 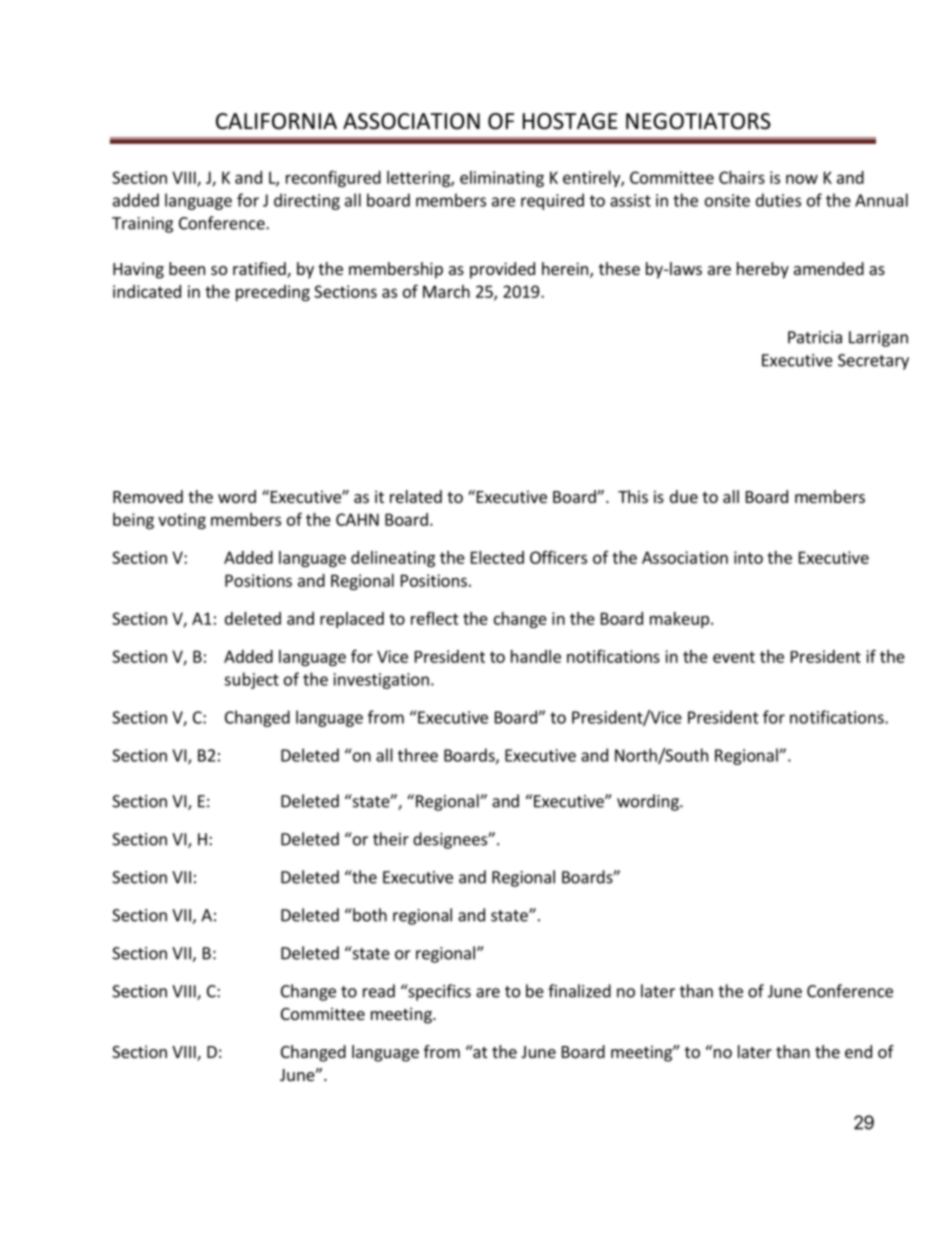 What do you see at coordinates (276, 121) in the page?
I see `CALIFORNIA` at bounding box center [276, 121].
